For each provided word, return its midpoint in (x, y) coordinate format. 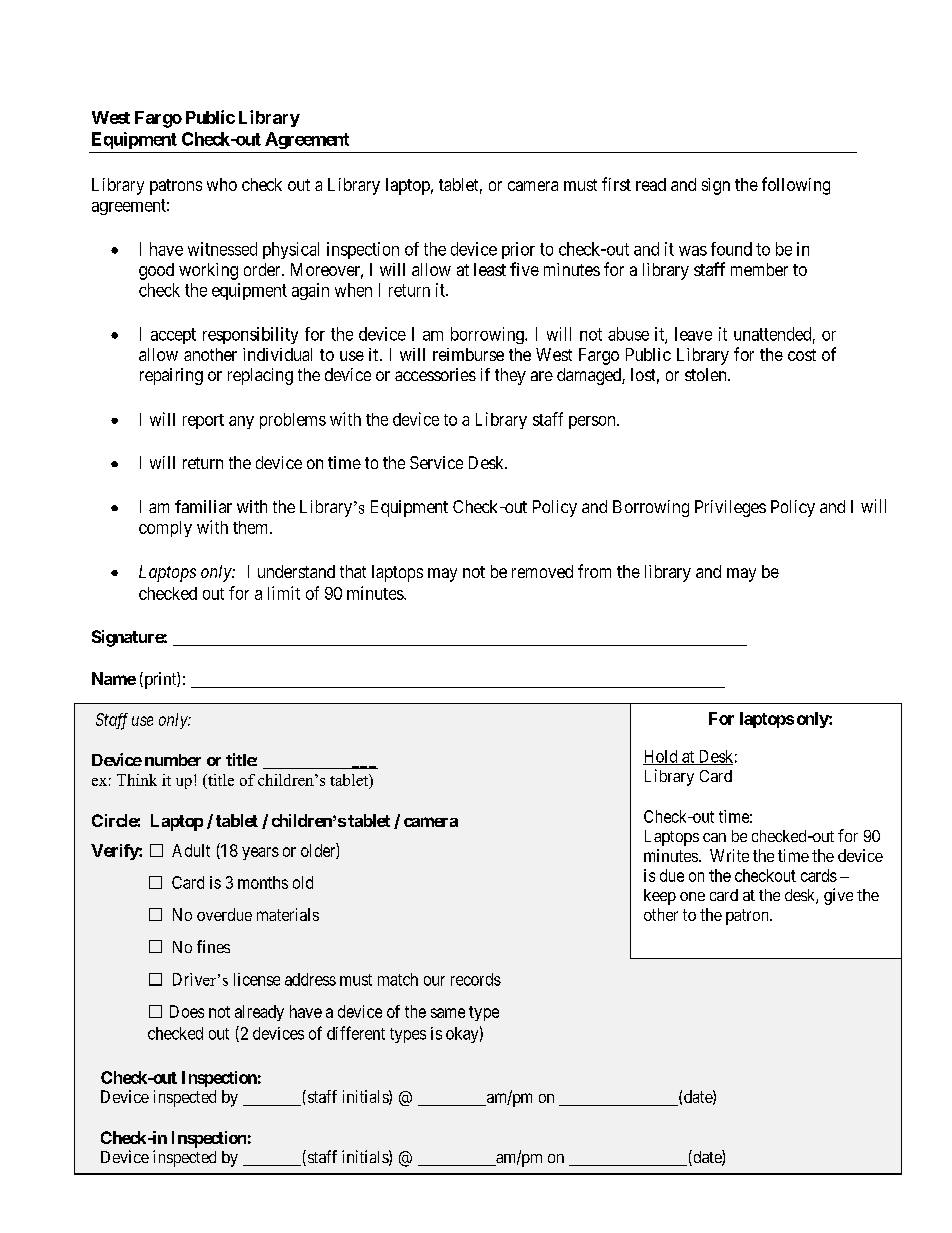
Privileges (730, 508)
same (448, 1013)
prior (518, 250)
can (714, 837)
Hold (661, 757)
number (173, 760)
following (796, 186)
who (222, 184)
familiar (203, 506)
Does (187, 1011)
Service (436, 462)
